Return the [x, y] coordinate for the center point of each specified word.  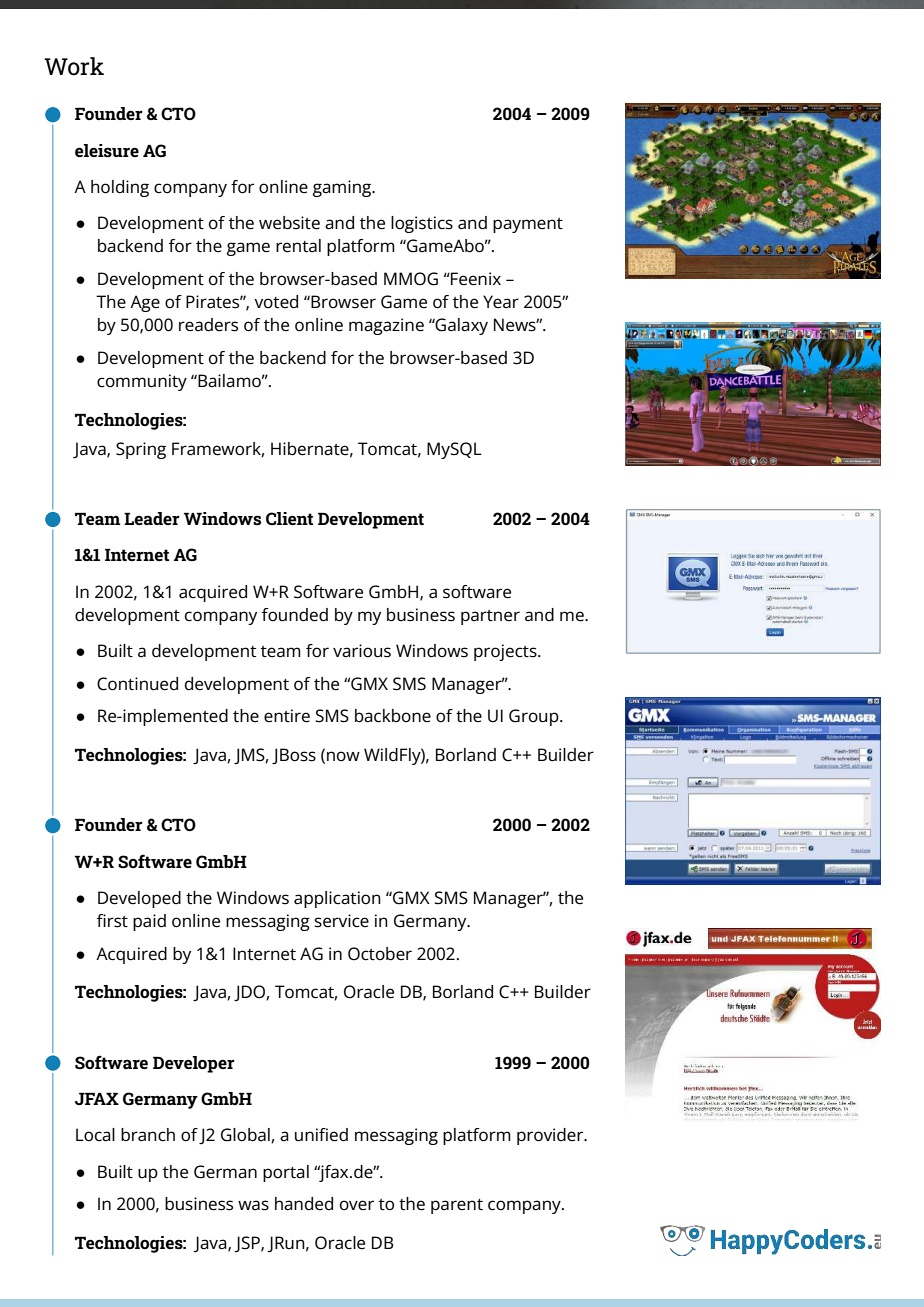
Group [535, 717]
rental [298, 246]
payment [528, 225]
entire [287, 716]
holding [120, 188]
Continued [137, 684]
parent [457, 1206]
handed [304, 1204]
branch [148, 1135]
